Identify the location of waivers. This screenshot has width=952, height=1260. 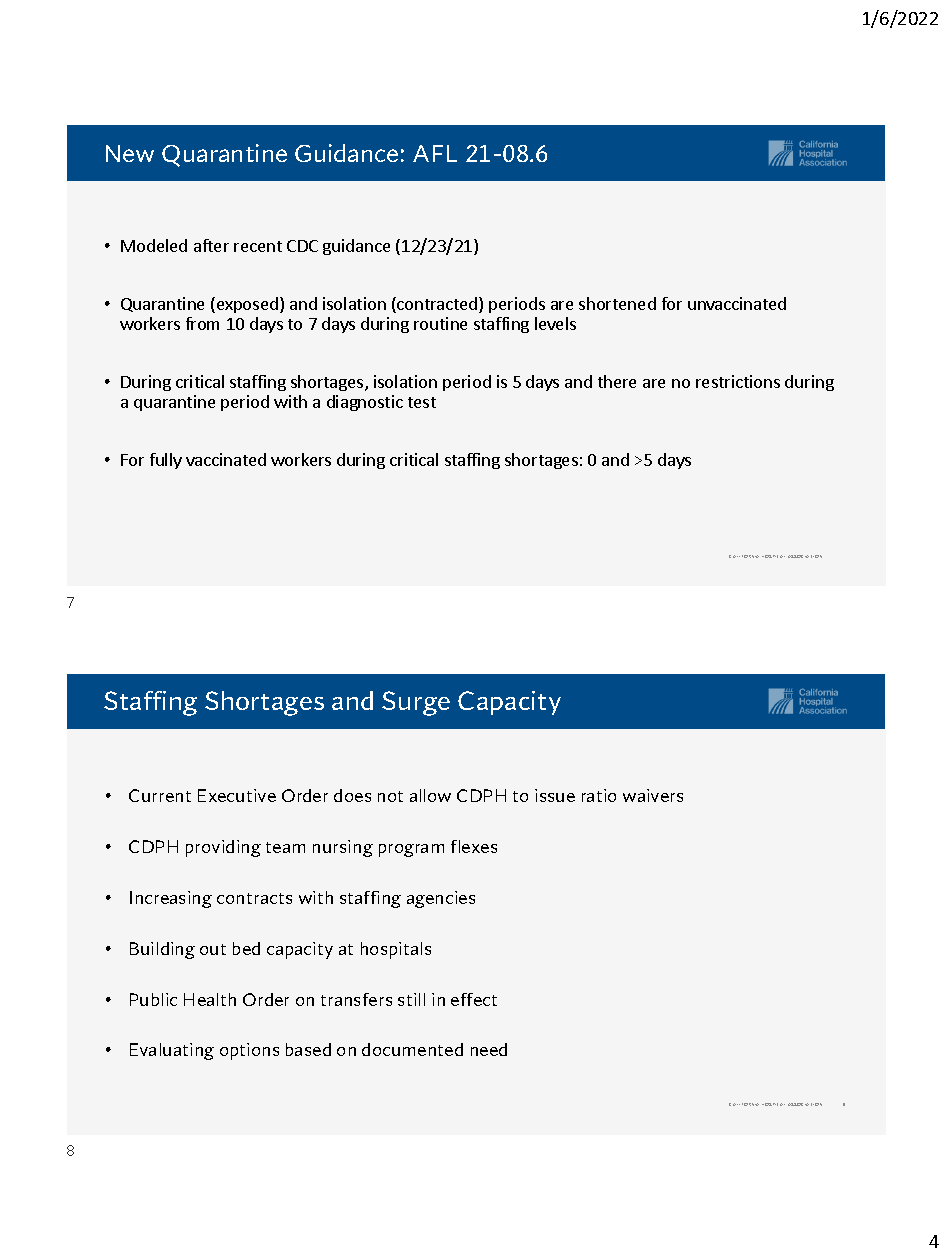
(653, 795).
